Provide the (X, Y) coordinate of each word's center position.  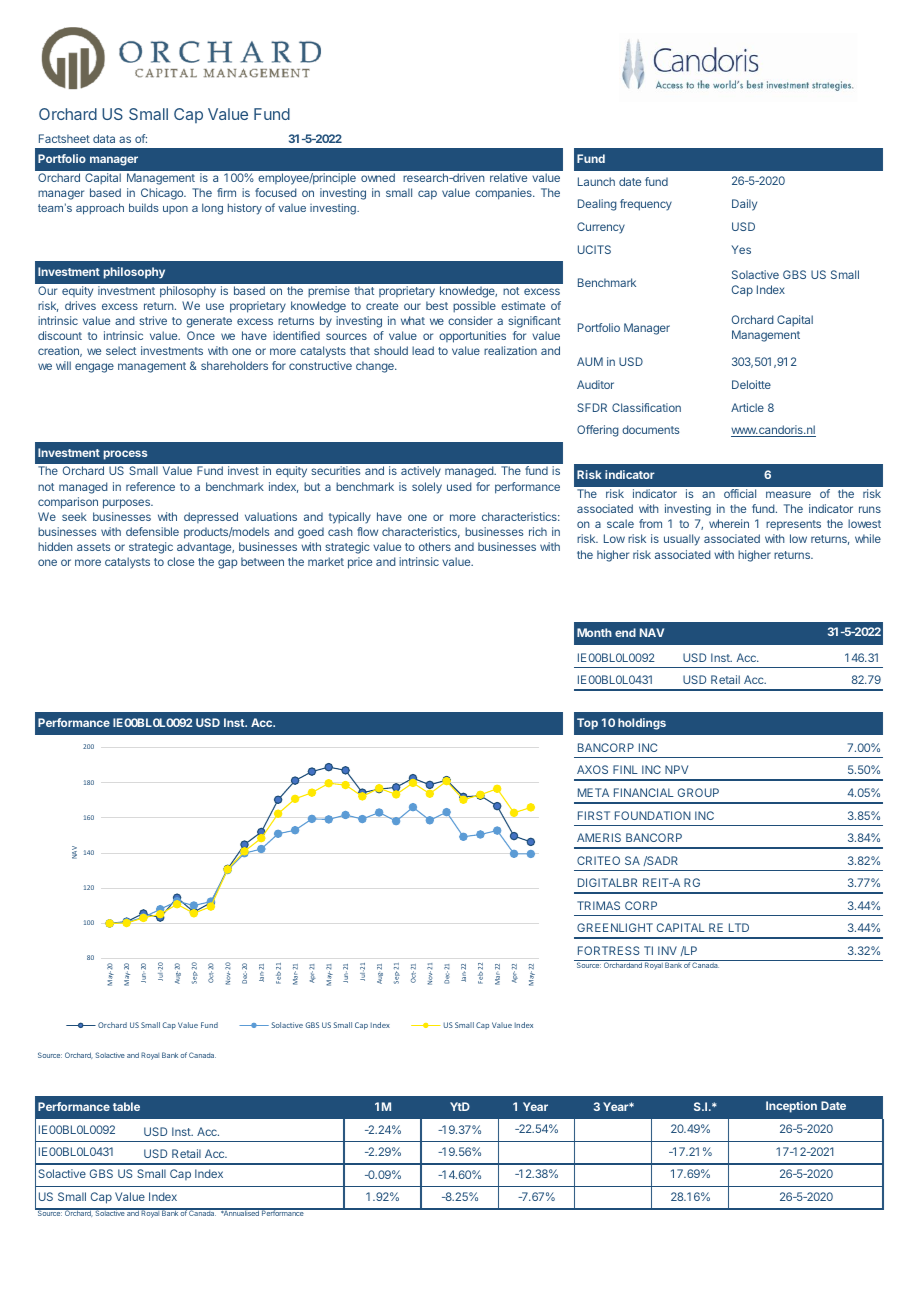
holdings (642, 724)
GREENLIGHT (615, 927)
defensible (152, 531)
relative (508, 177)
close (180, 561)
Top (587, 724)
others (435, 546)
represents (793, 525)
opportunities (472, 337)
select (121, 350)
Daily (744, 205)
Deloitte (751, 384)
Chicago (163, 194)
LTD (739, 927)
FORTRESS (609, 950)
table (126, 1106)
